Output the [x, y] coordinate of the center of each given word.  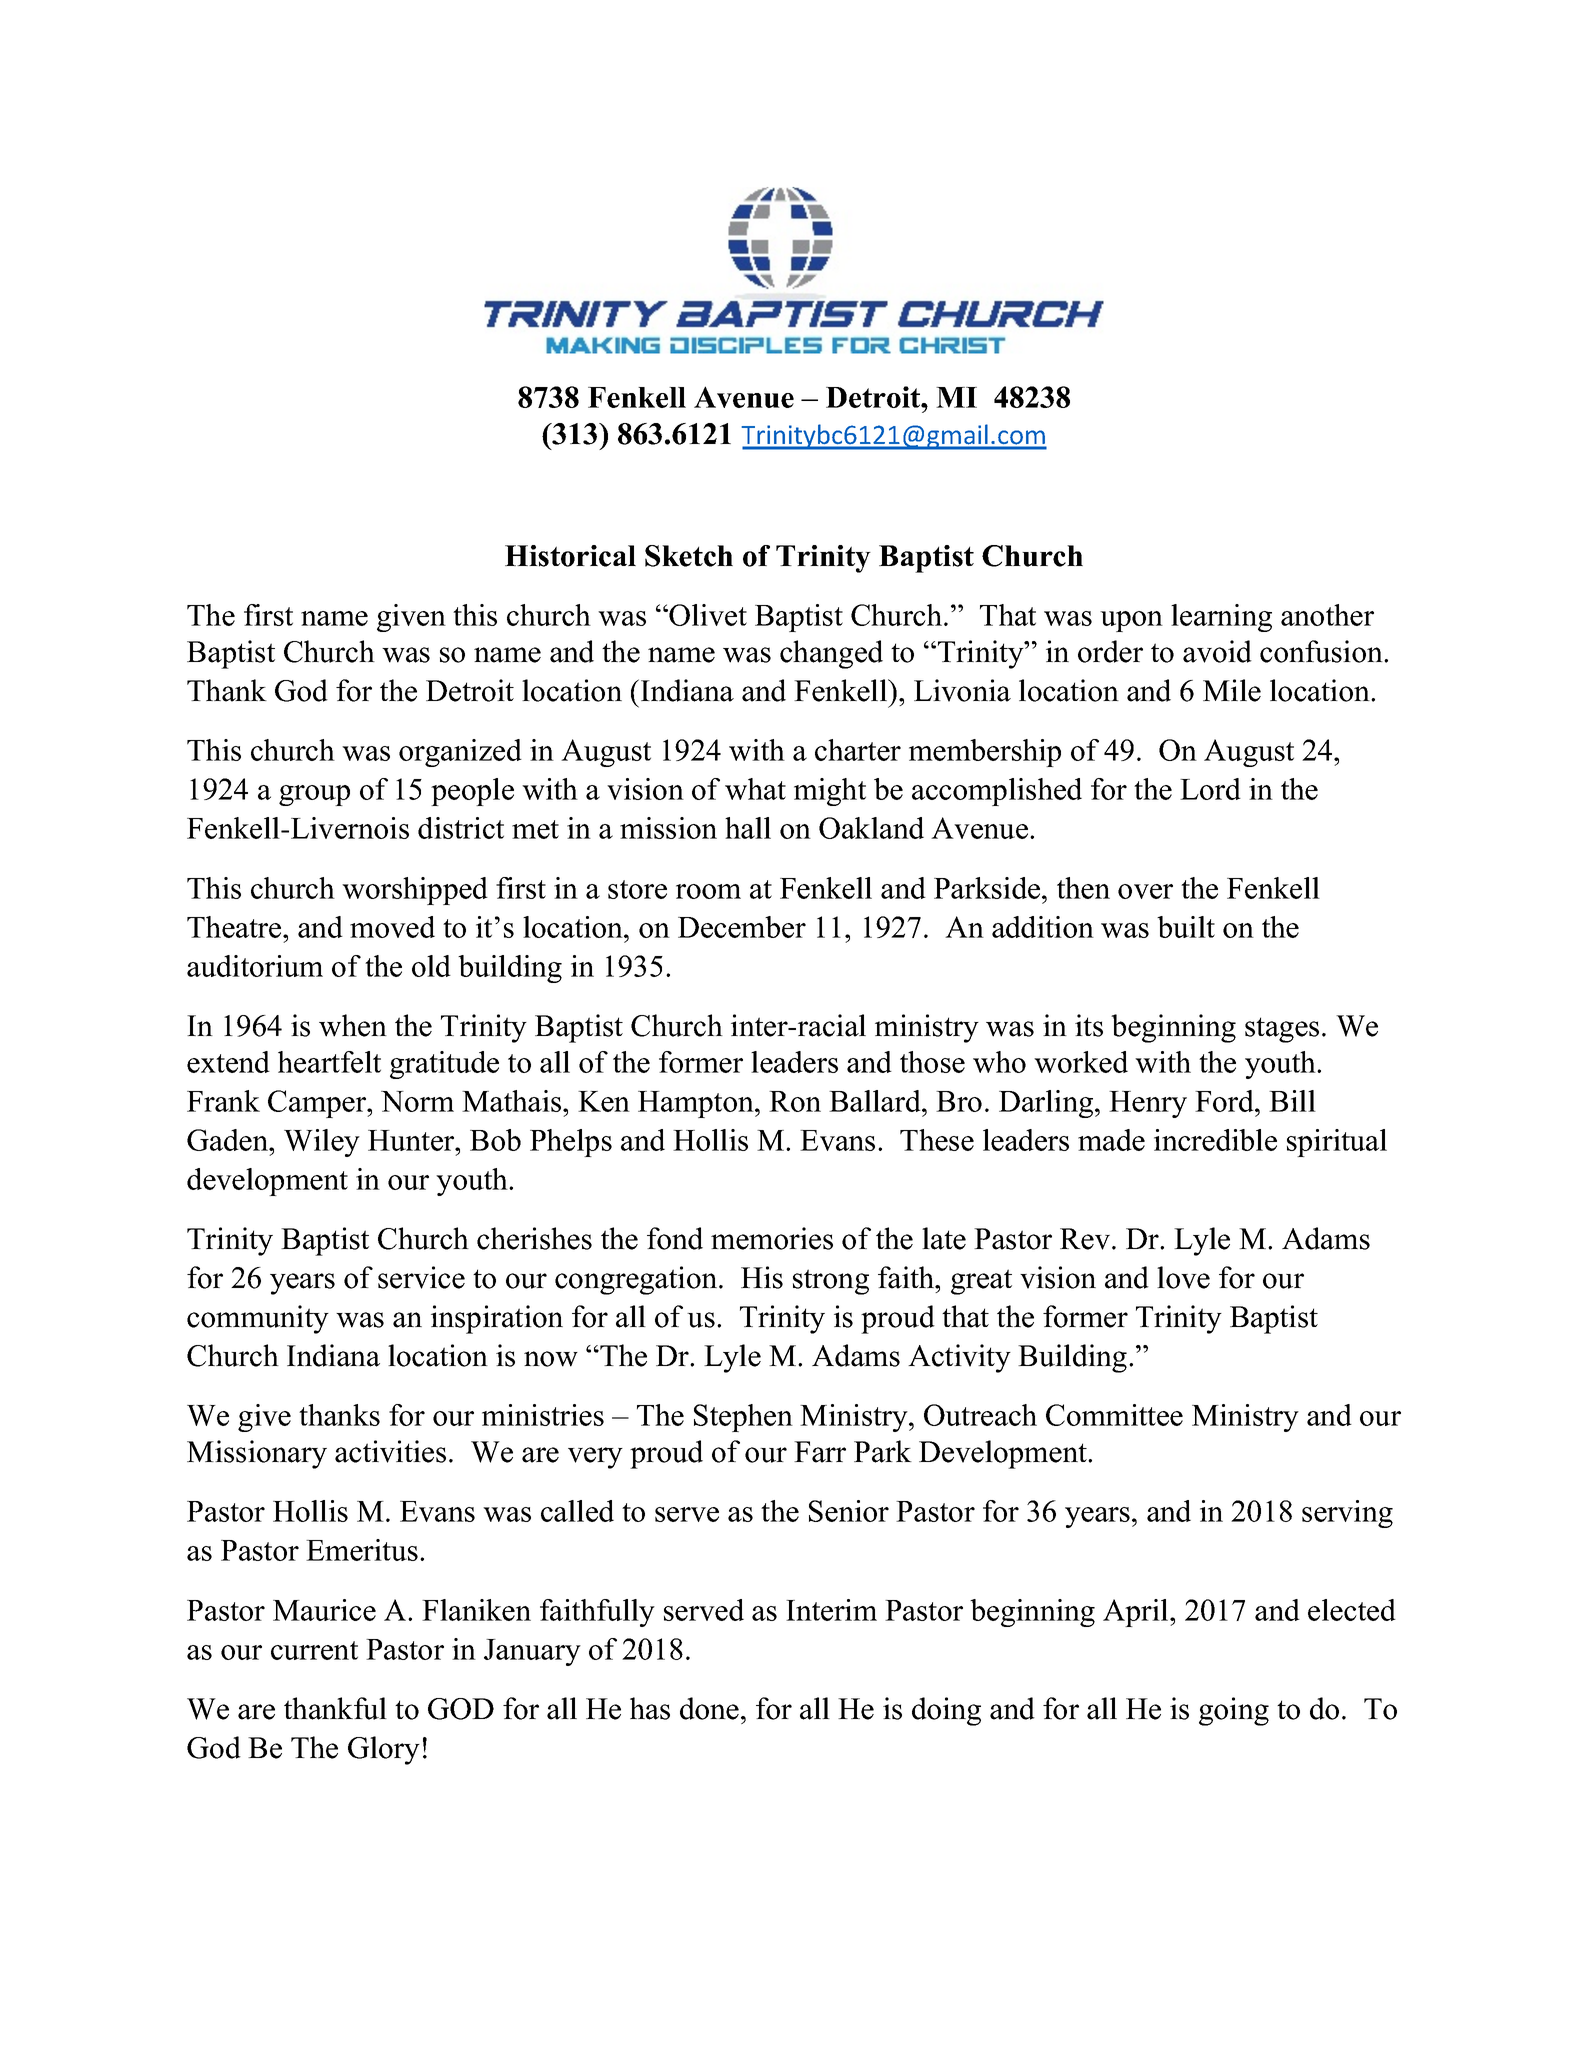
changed [831, 654]
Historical [570, 556]
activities [390, 1451]
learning [1221, 618]
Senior [849, 1511]
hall [748, 828]
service [421, 1277]
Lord [1210, 789]
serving [1347, 1514]
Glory [384, 1750]
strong [831, 1282]
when [353, 1025]
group [314, 795]
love [1183, 1277]
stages [1282, 1030]
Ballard [876, 1101]
